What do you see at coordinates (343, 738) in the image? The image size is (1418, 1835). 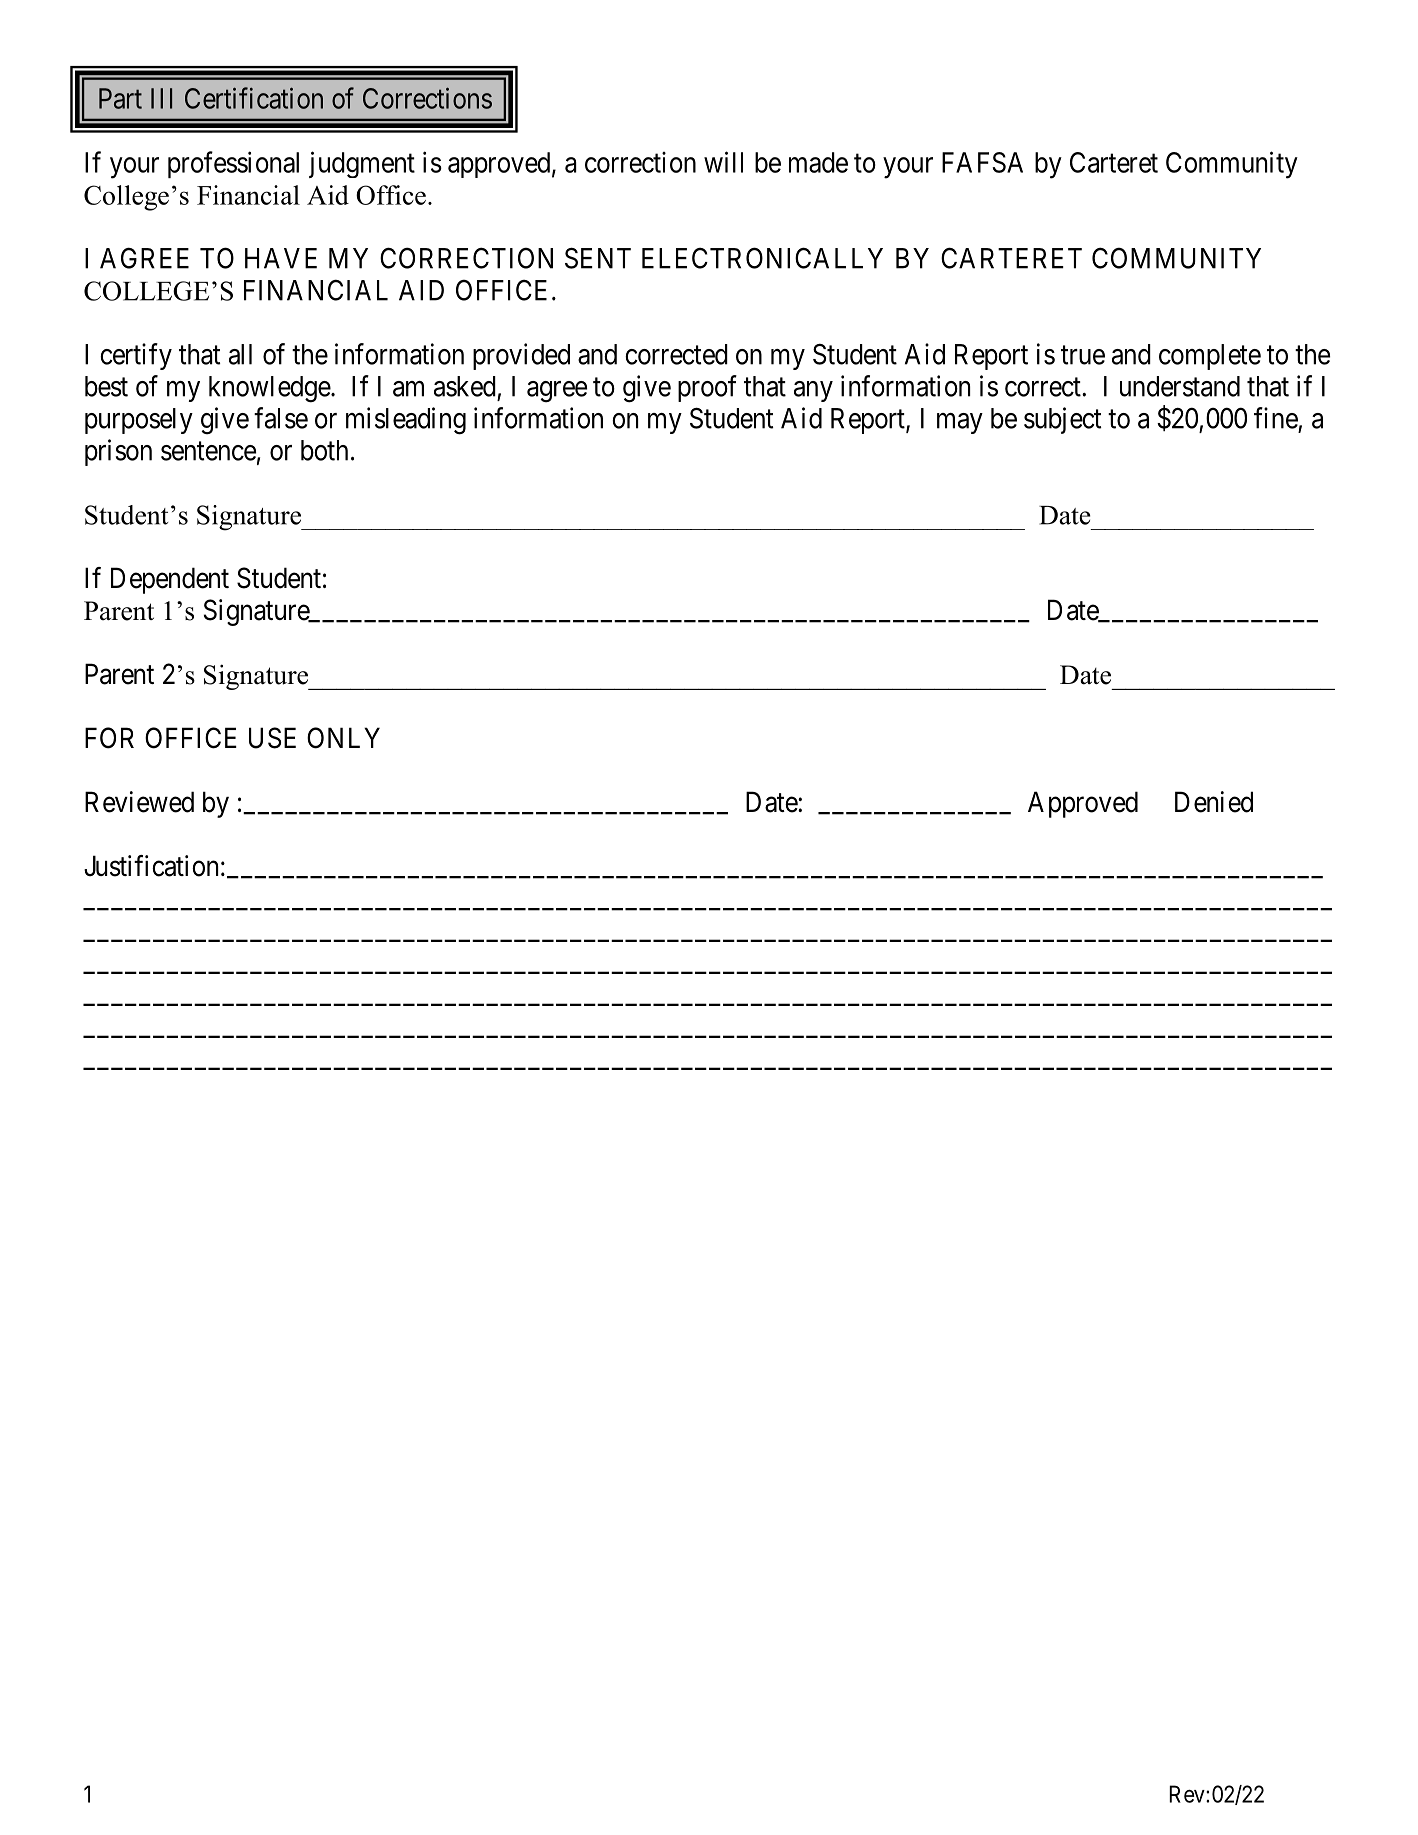 I see `ONLY` at bounding box center [343, 738].
